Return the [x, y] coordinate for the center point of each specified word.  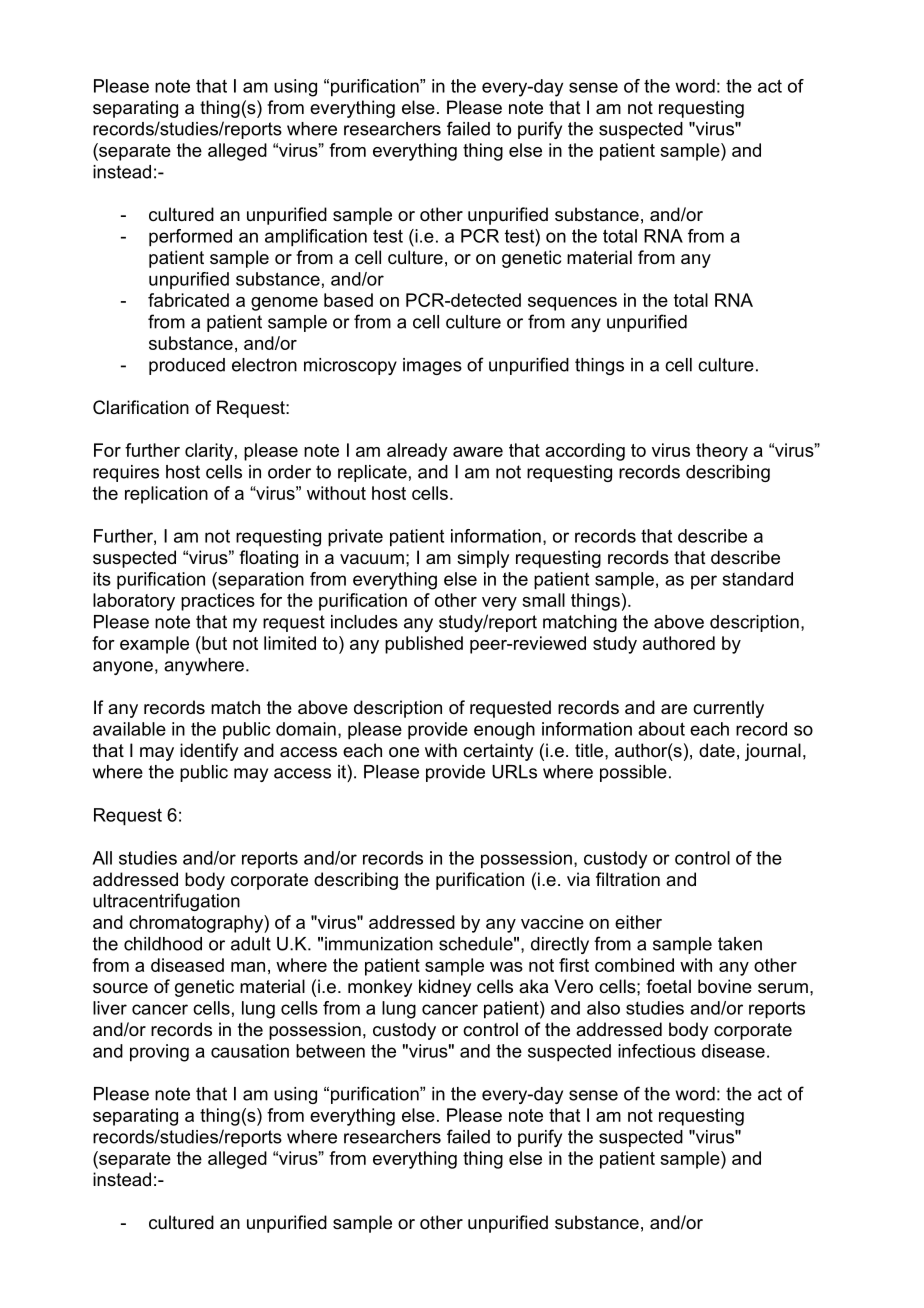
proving [159, 1053]
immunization [379, 944]
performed [190, 238]
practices [218, 602]
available [129, 729]
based [348, 300]
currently [728, 709]
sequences [572, 304]
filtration [628, 879]
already [417, 452]
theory [722, 452]
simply [483, 559]
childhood [163, 944]
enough [504, 731]
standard [758, 579]
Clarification [141, 407]
